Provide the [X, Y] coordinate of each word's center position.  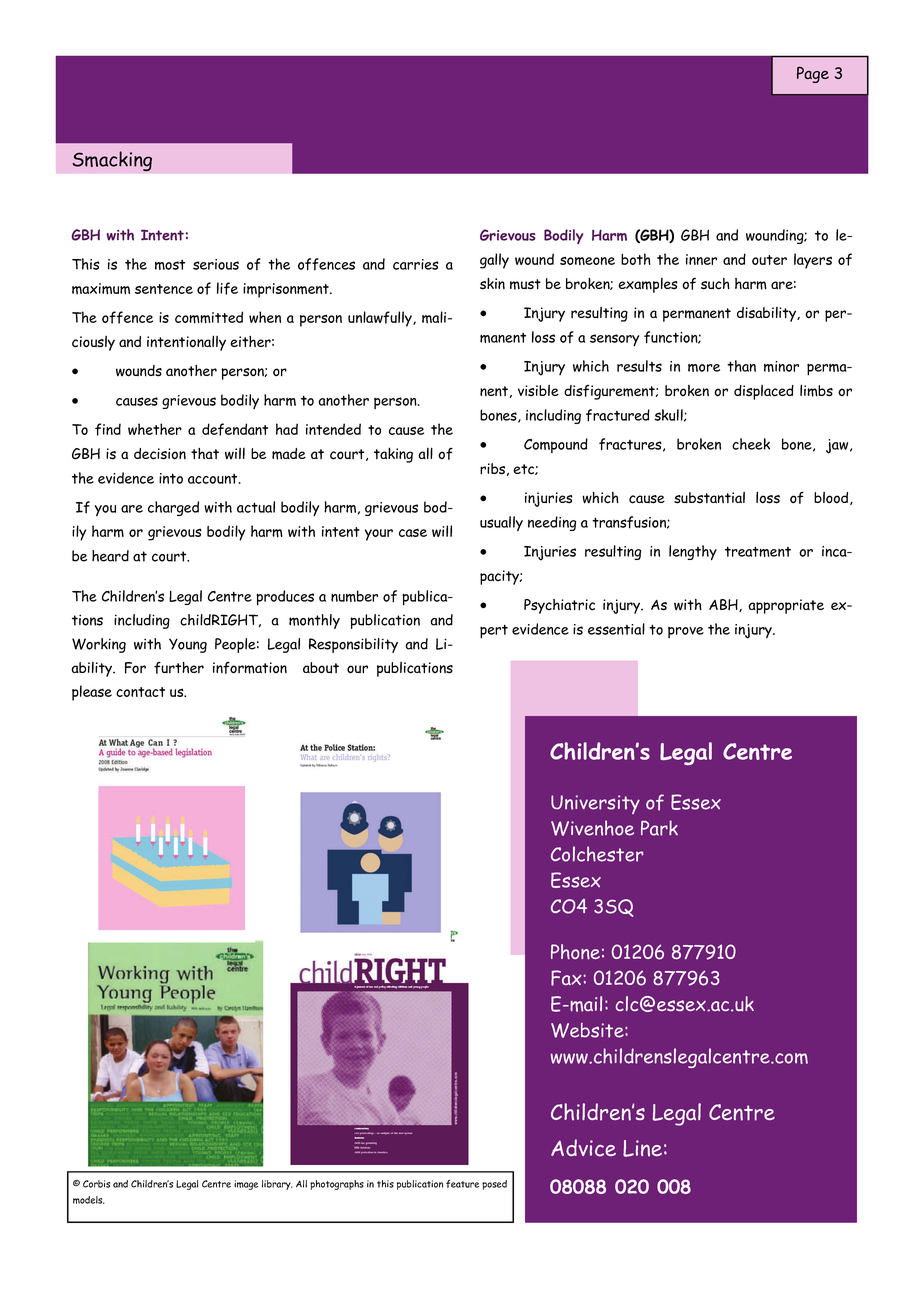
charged [173, 508]
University [595, 804]
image [246, 1185]
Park [659, 828]
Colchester [597, 854]
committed [209, 317]
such [715, 284]
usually [501, 523]
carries [416, 264]
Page [813, 74]
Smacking [112, 161]
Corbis [96, 1184]
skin [492, 283]
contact [140, 692]
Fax [566, 978]
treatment [758, 551]
